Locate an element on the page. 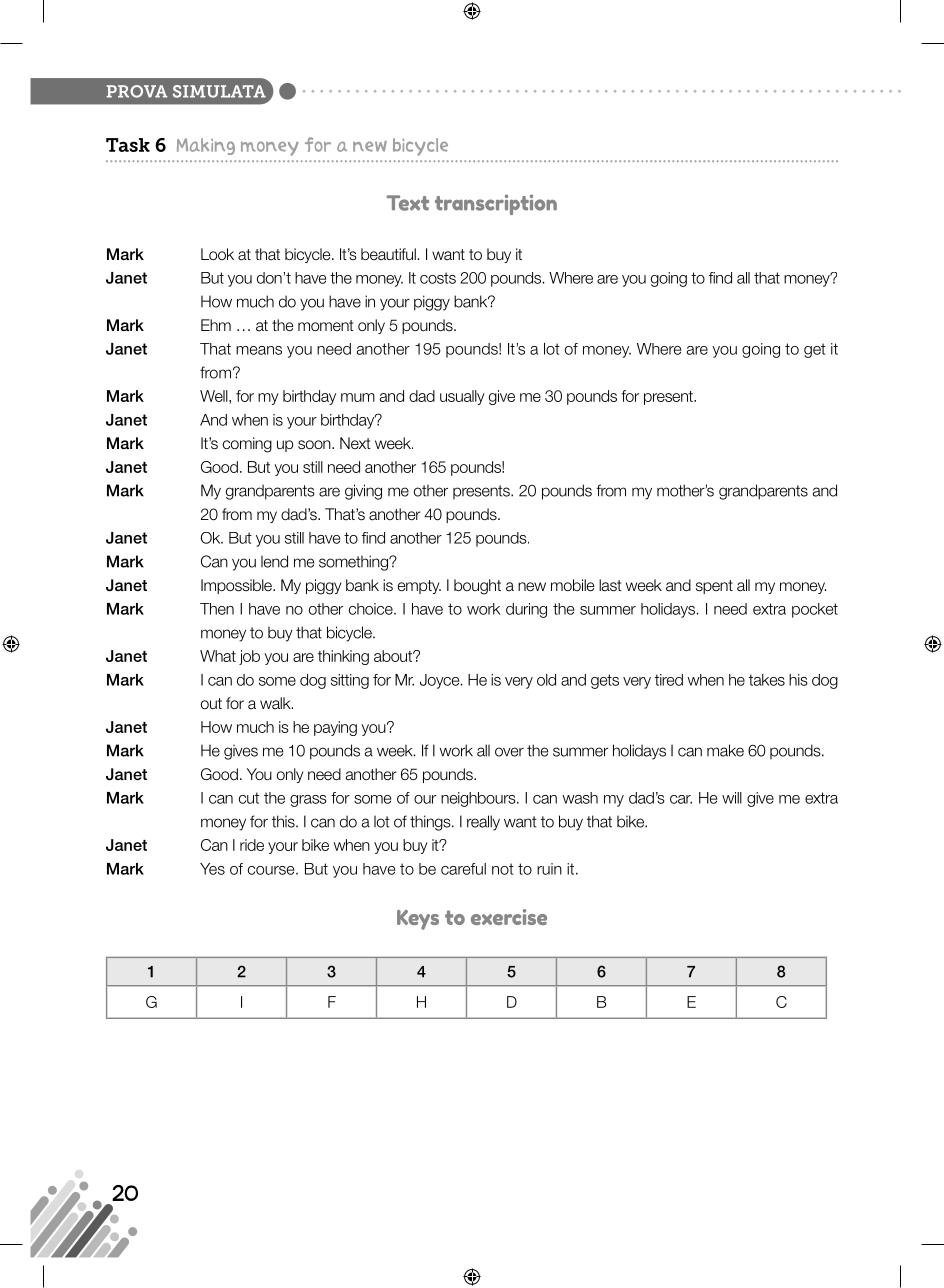  tired is located at coordinates (669, 680).
